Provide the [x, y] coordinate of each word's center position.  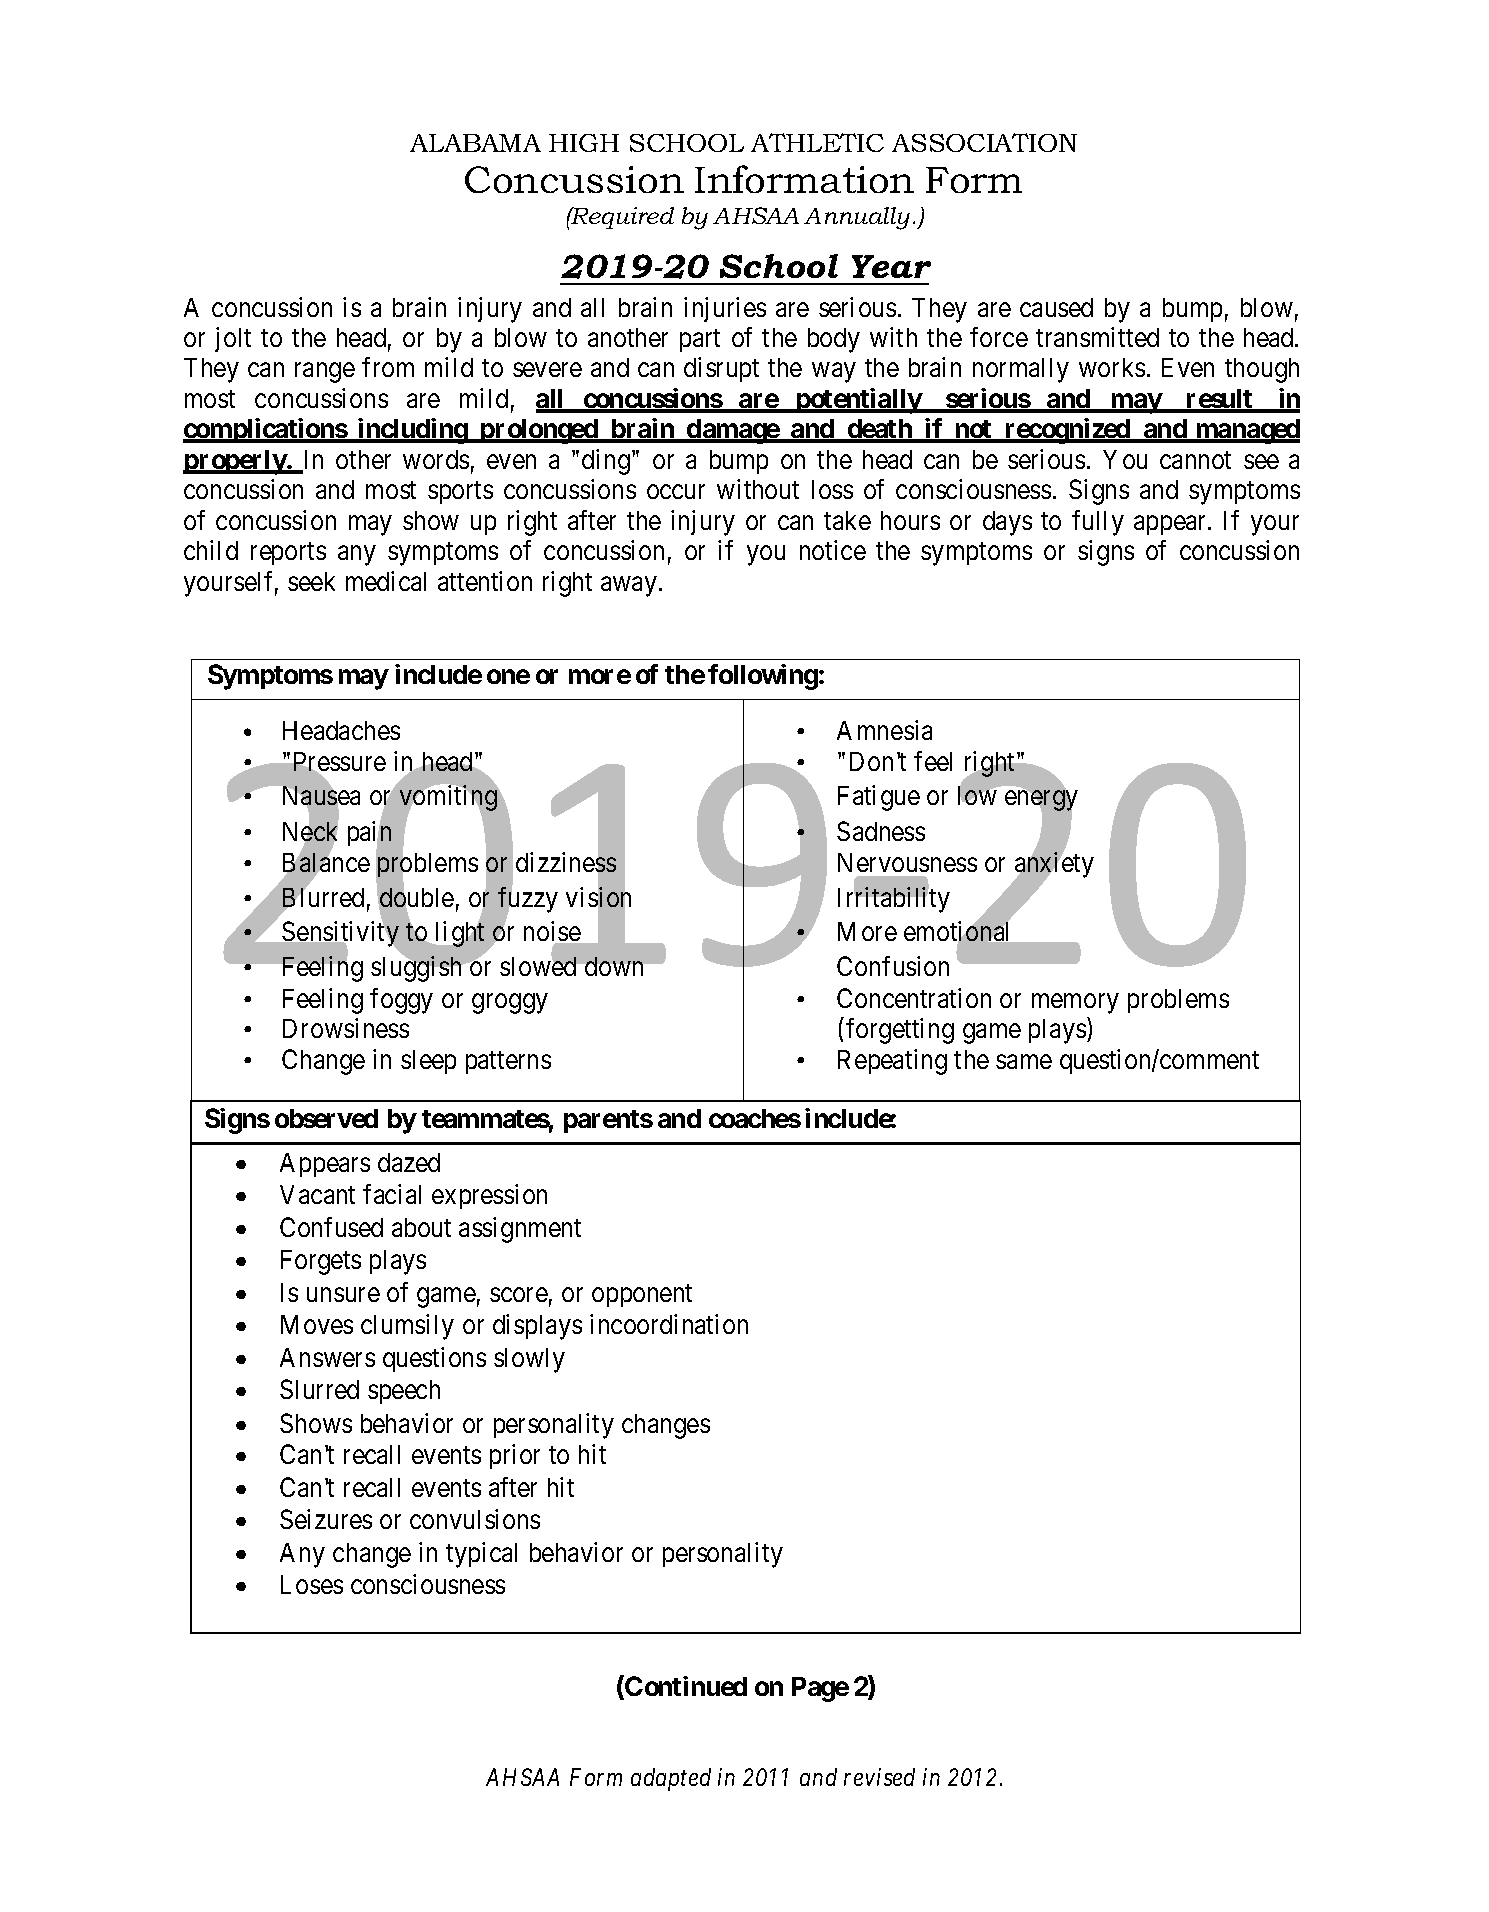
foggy [401, 1001]
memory [1075, 1004]
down [614, 966]
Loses [312, 1584]
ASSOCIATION [984, 142]
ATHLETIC [817, 142]
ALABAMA [475, 143]
